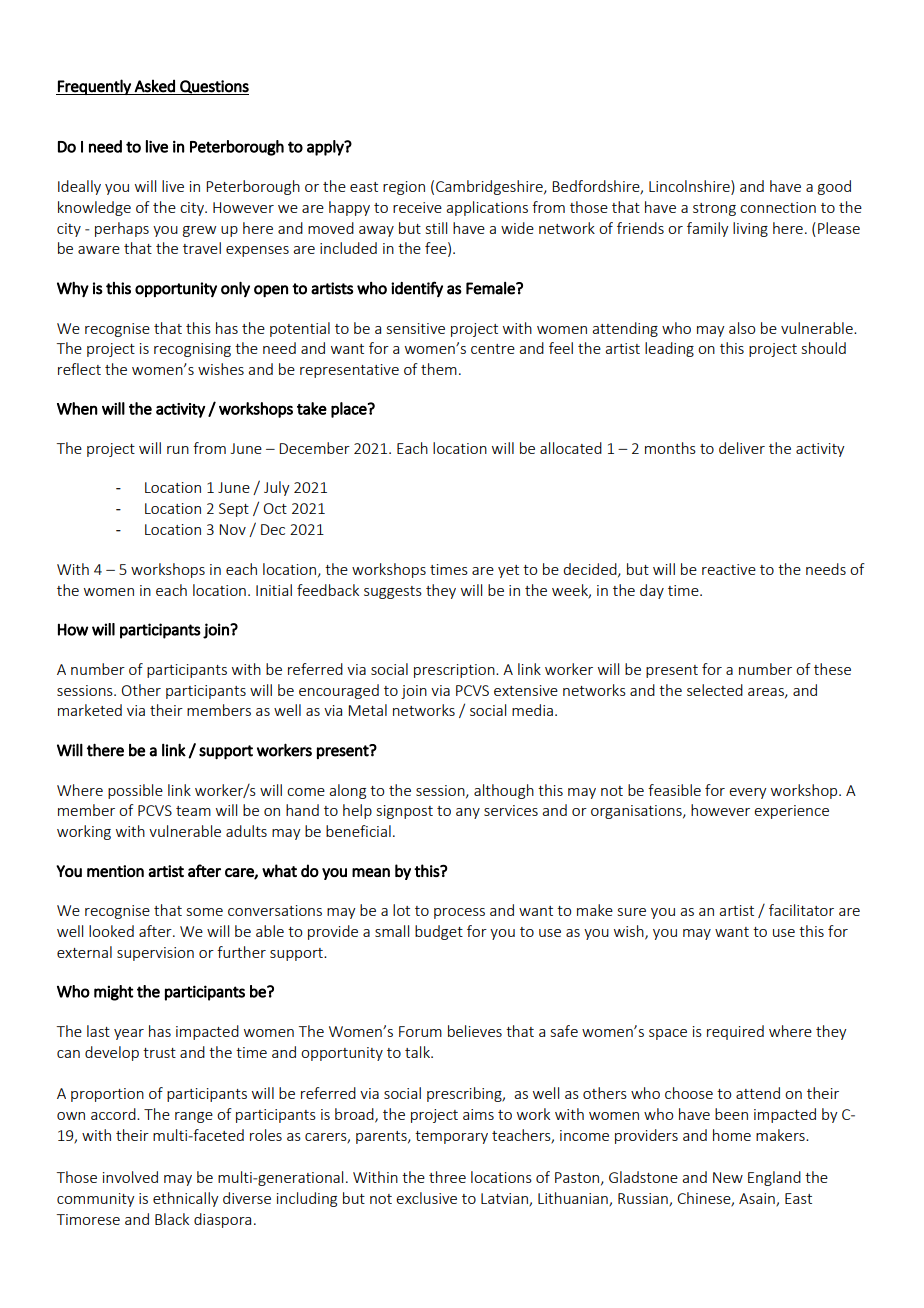  What do you see at coordinates (690, 186) in the screenshot?
I see `Lincolnshire` at bounding box center [690, 186].
